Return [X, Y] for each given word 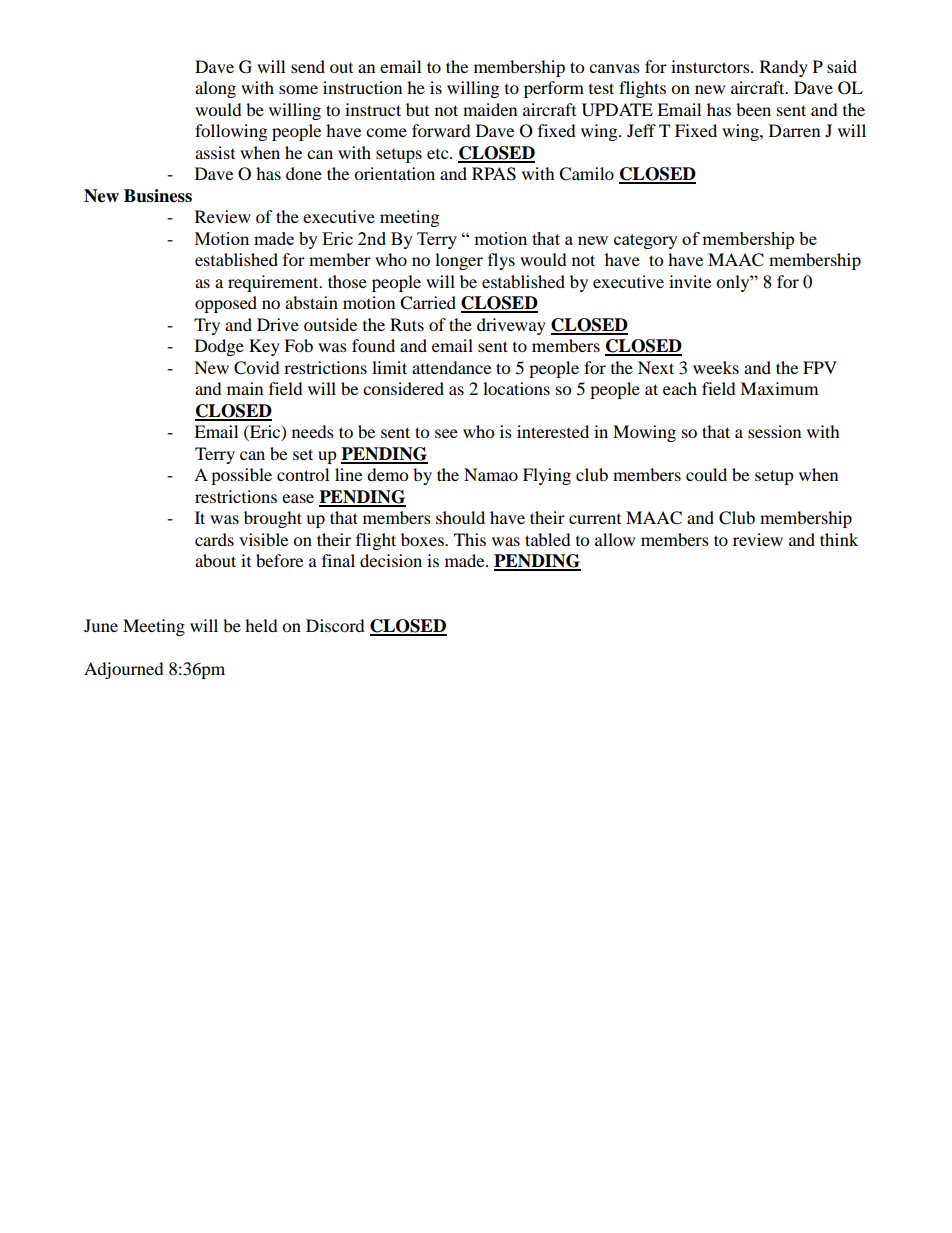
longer [459, 261]
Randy [784, 68]
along [215, 89]
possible [241, 476]
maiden [490, 109]
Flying [547, 476]
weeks [716, 367]
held [261, 625]
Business [158, 196]
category [646, 241]
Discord [335, 625]
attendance [451, 367]
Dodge [219, 347]
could [706, 474]
